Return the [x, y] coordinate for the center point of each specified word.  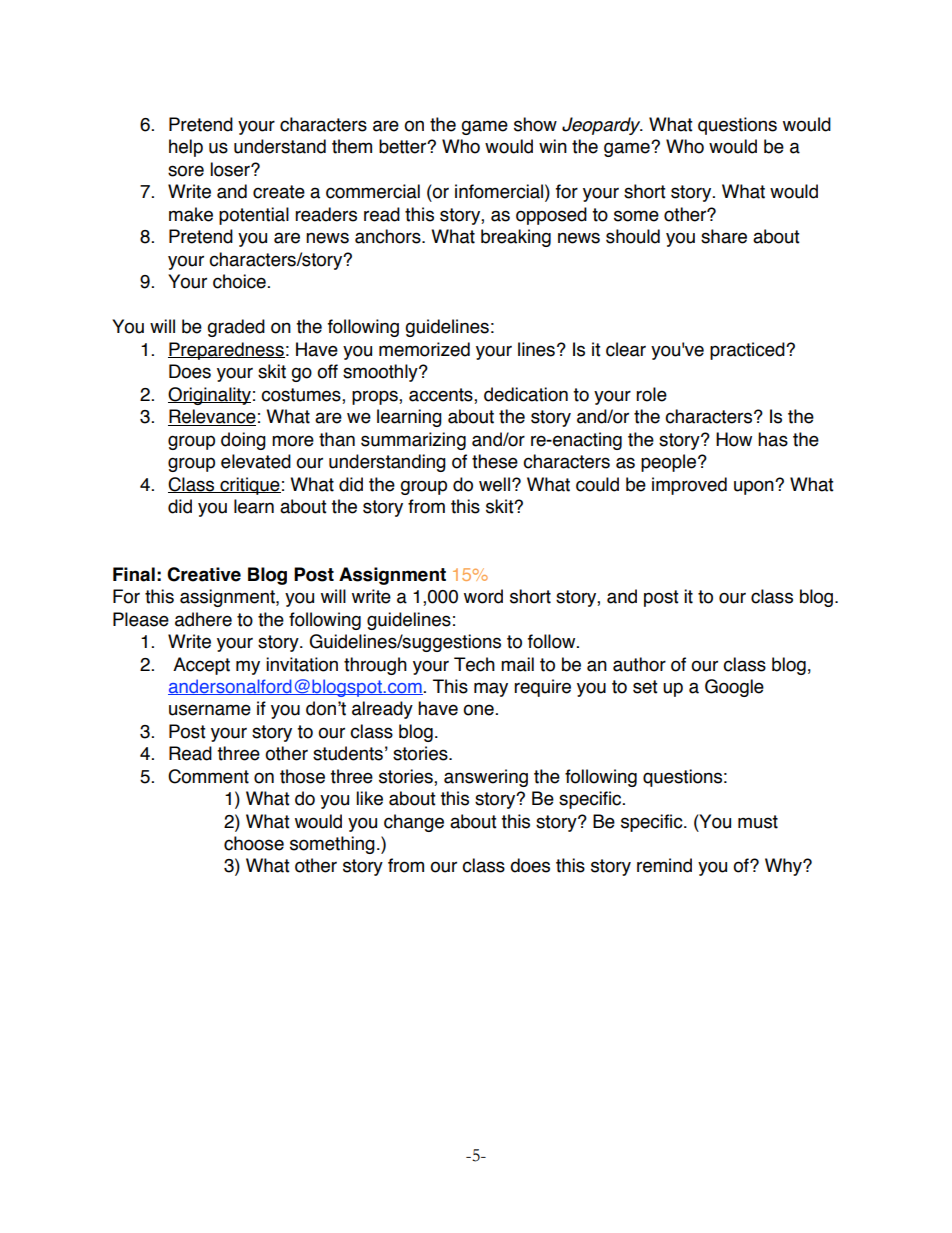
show [535, 124]
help [186, 148]
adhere [203, 619]
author [639, 664]
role [651, 394]
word [483, 596]
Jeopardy [602, 126]
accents [442, 396]
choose [254, 843]
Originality [209, 396]
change [414, 823]
